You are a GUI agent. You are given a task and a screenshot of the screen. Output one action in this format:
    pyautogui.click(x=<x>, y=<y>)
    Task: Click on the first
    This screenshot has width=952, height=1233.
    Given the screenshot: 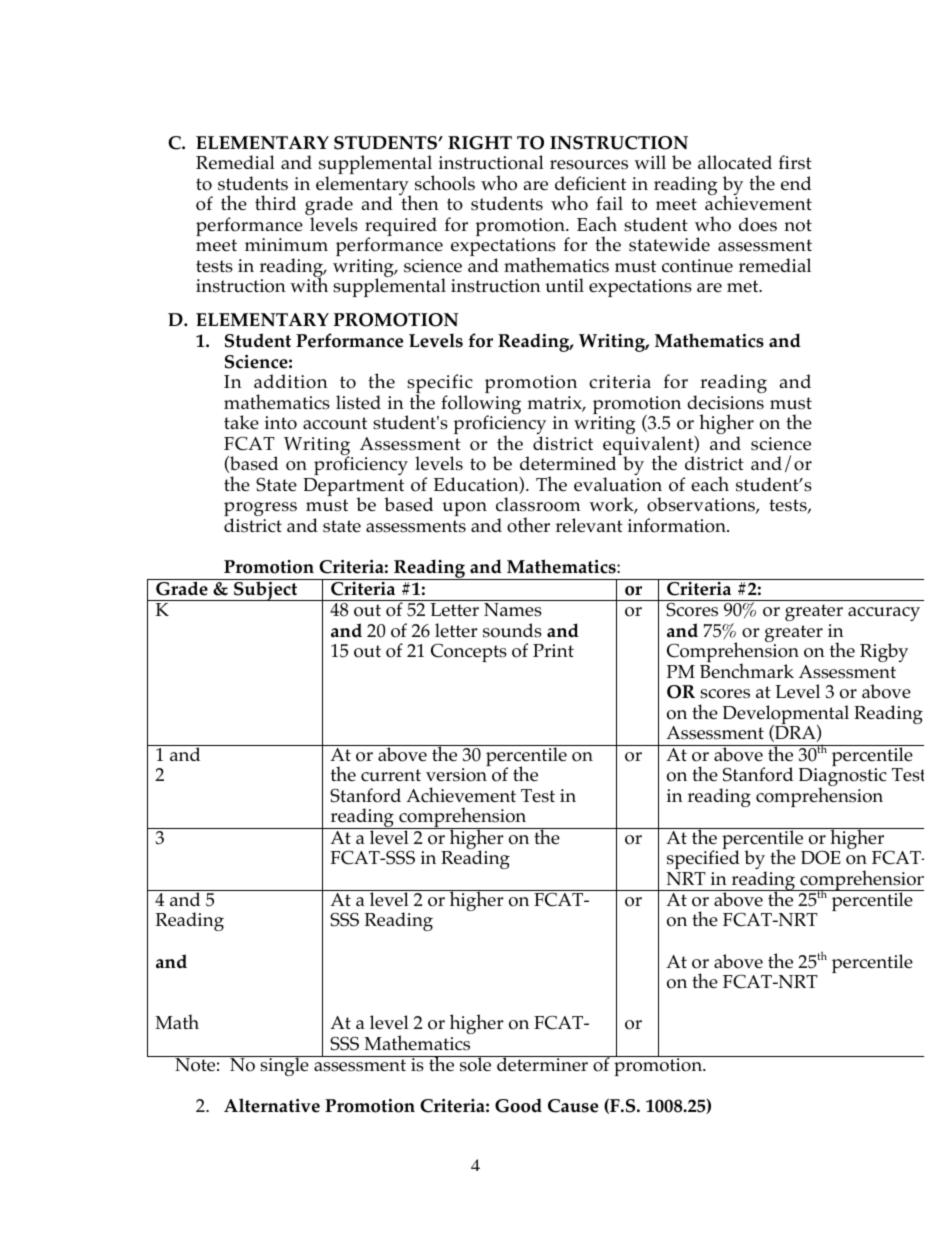 What is the action you would take?
    pyautogui.click(x=795, y=162)
